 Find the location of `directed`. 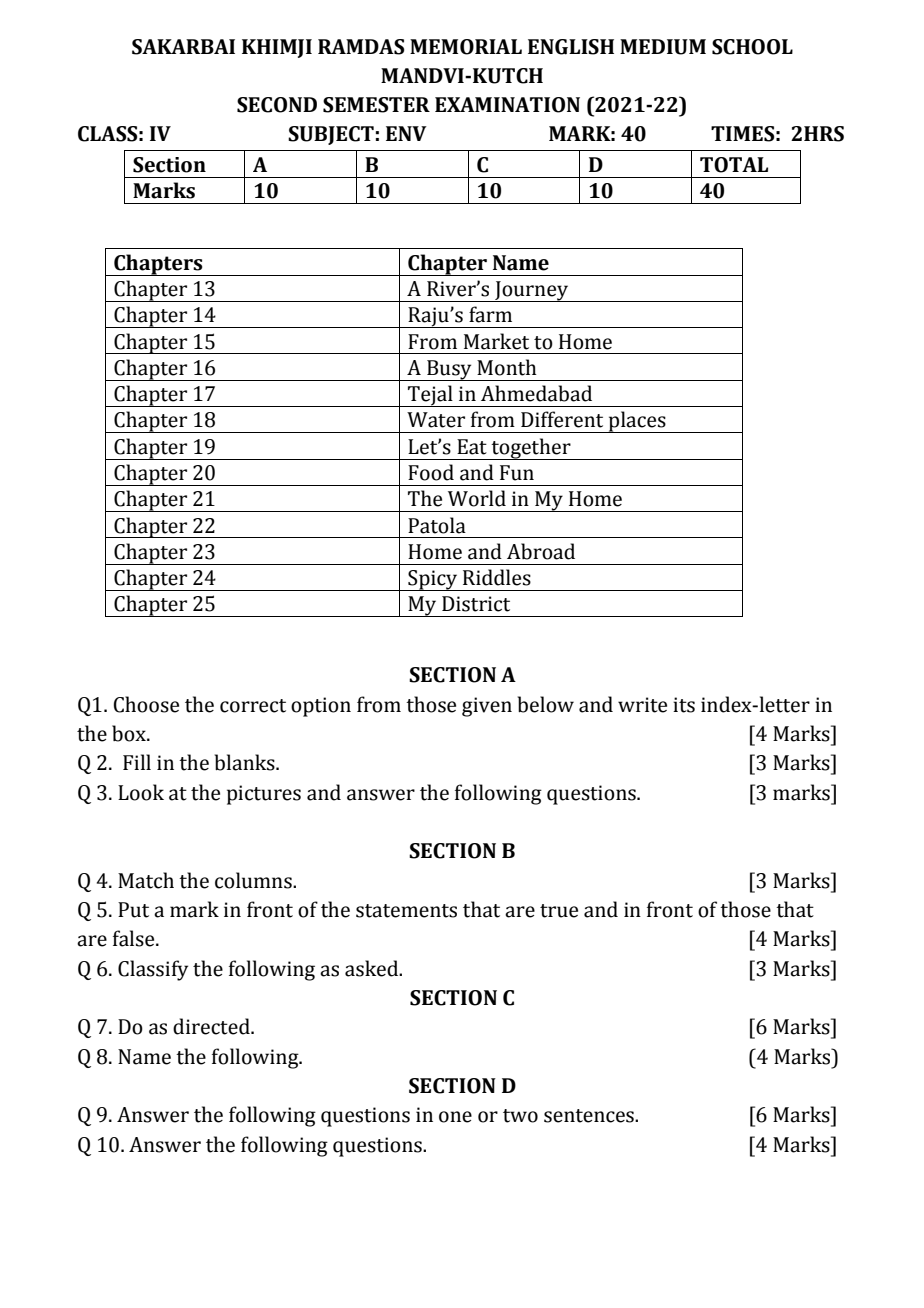

directed is located at coordinates (212, 1026).
